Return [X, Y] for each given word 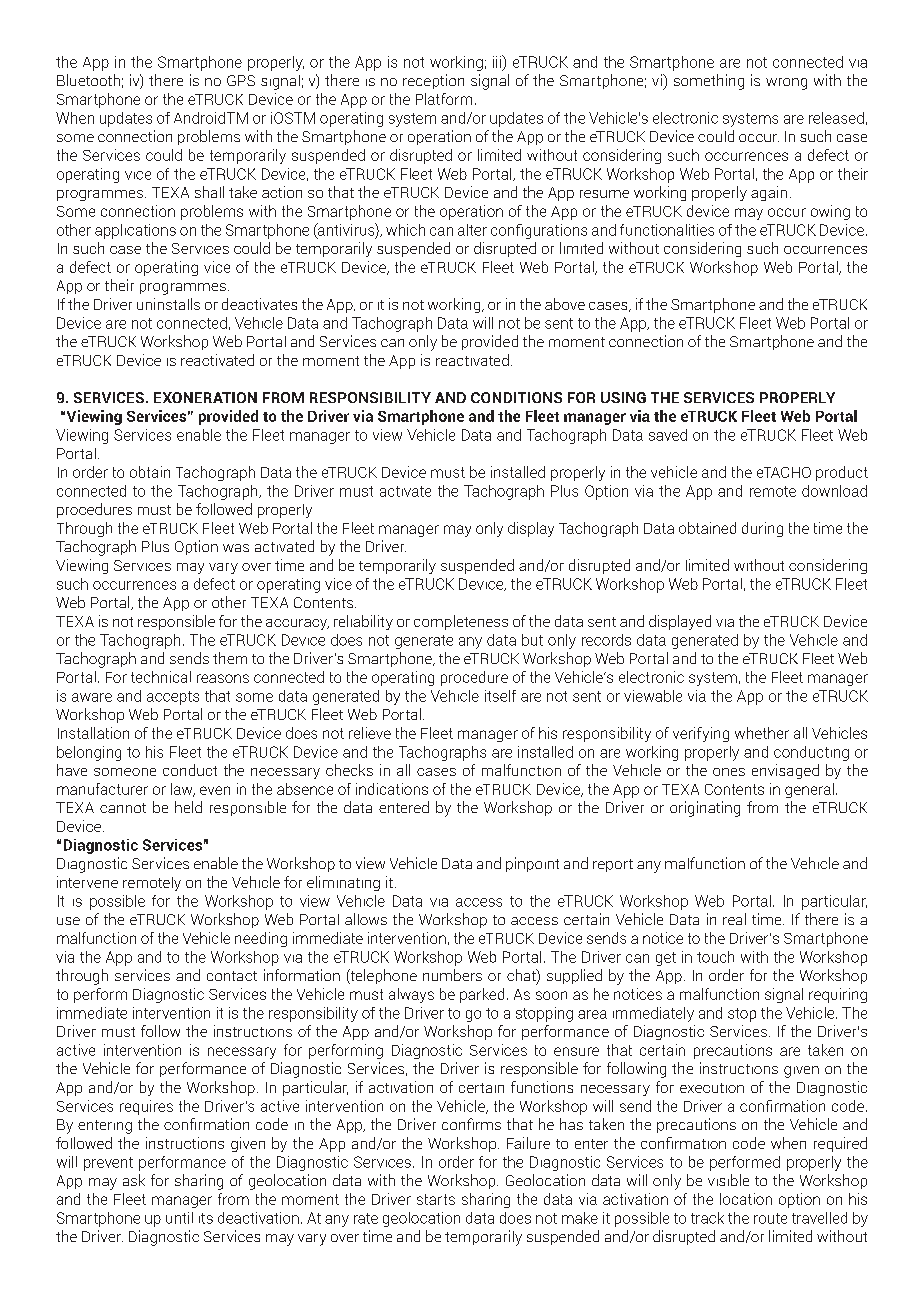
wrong [786, 84]
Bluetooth [88, 80]
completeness [461, 622]
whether [762, 733]
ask [134, 1180]
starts [436, 1199]
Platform [444, 99]
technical [161, 677]
